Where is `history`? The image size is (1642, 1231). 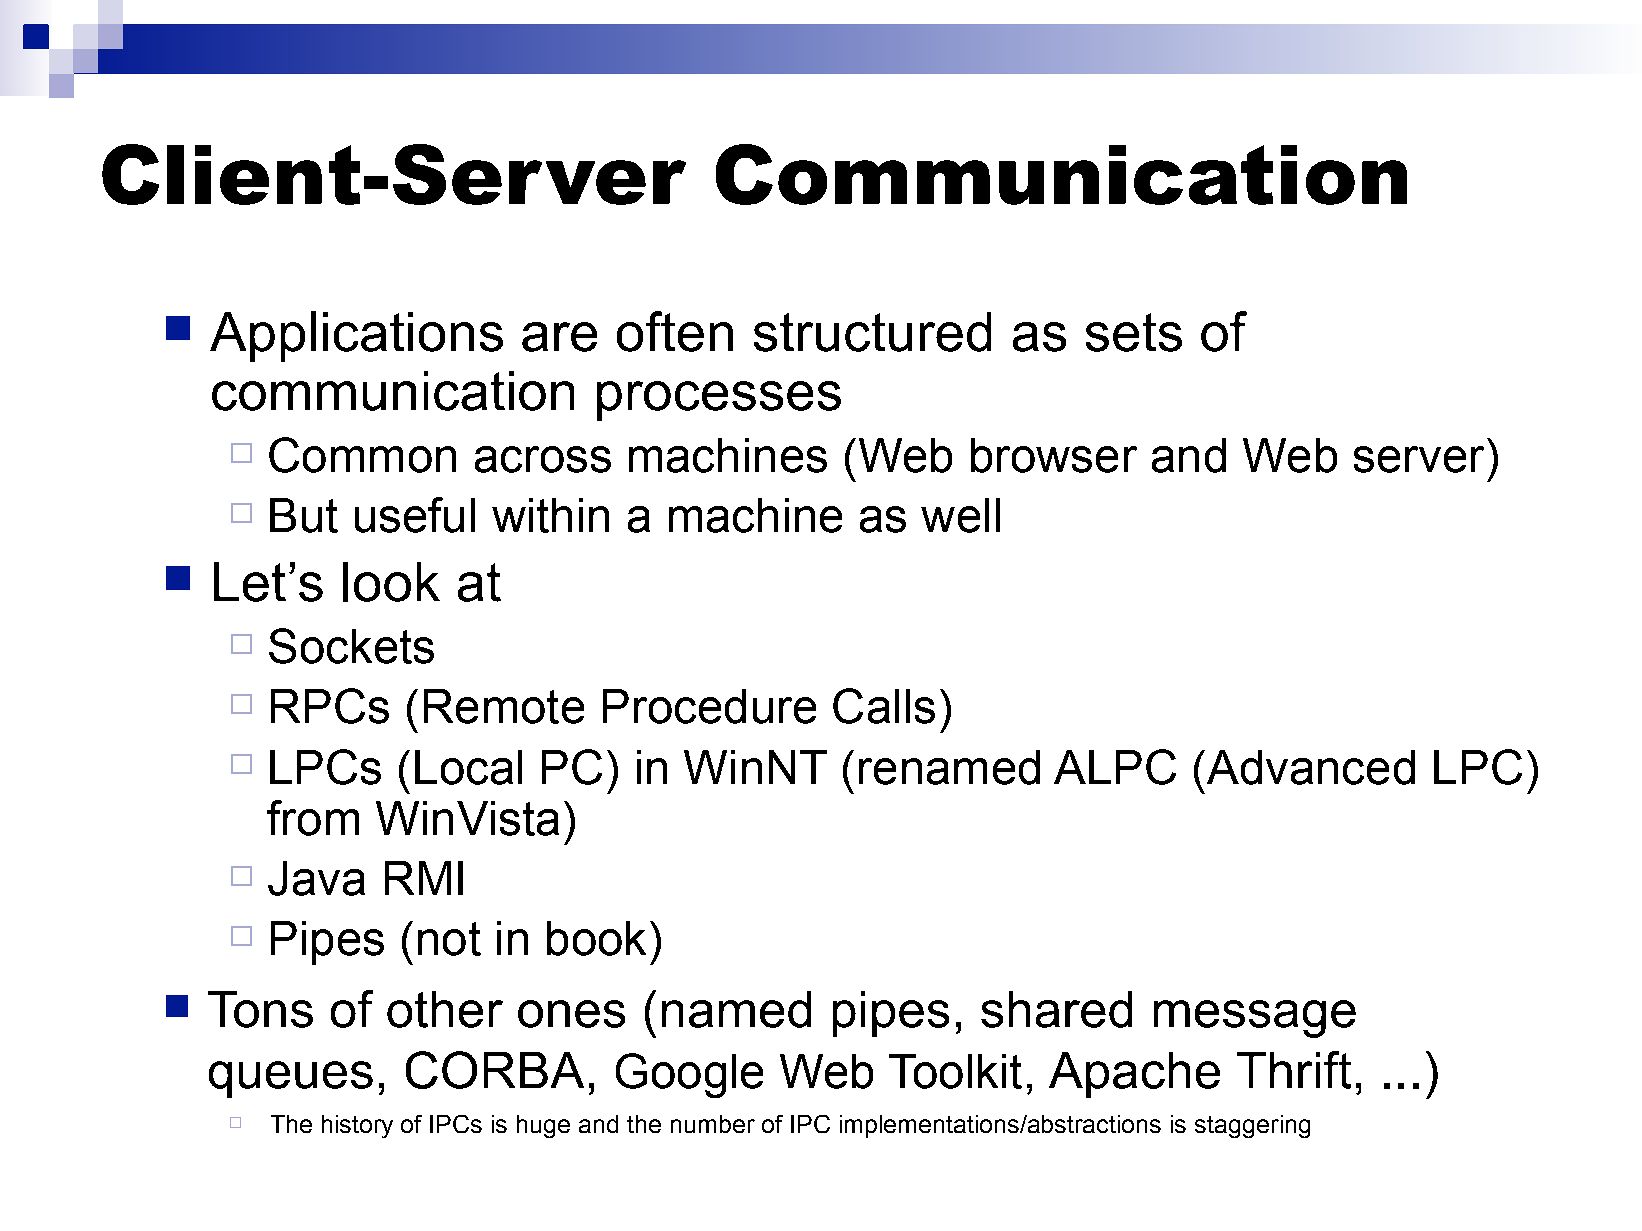 history is located at coordinates (357, 1126).
